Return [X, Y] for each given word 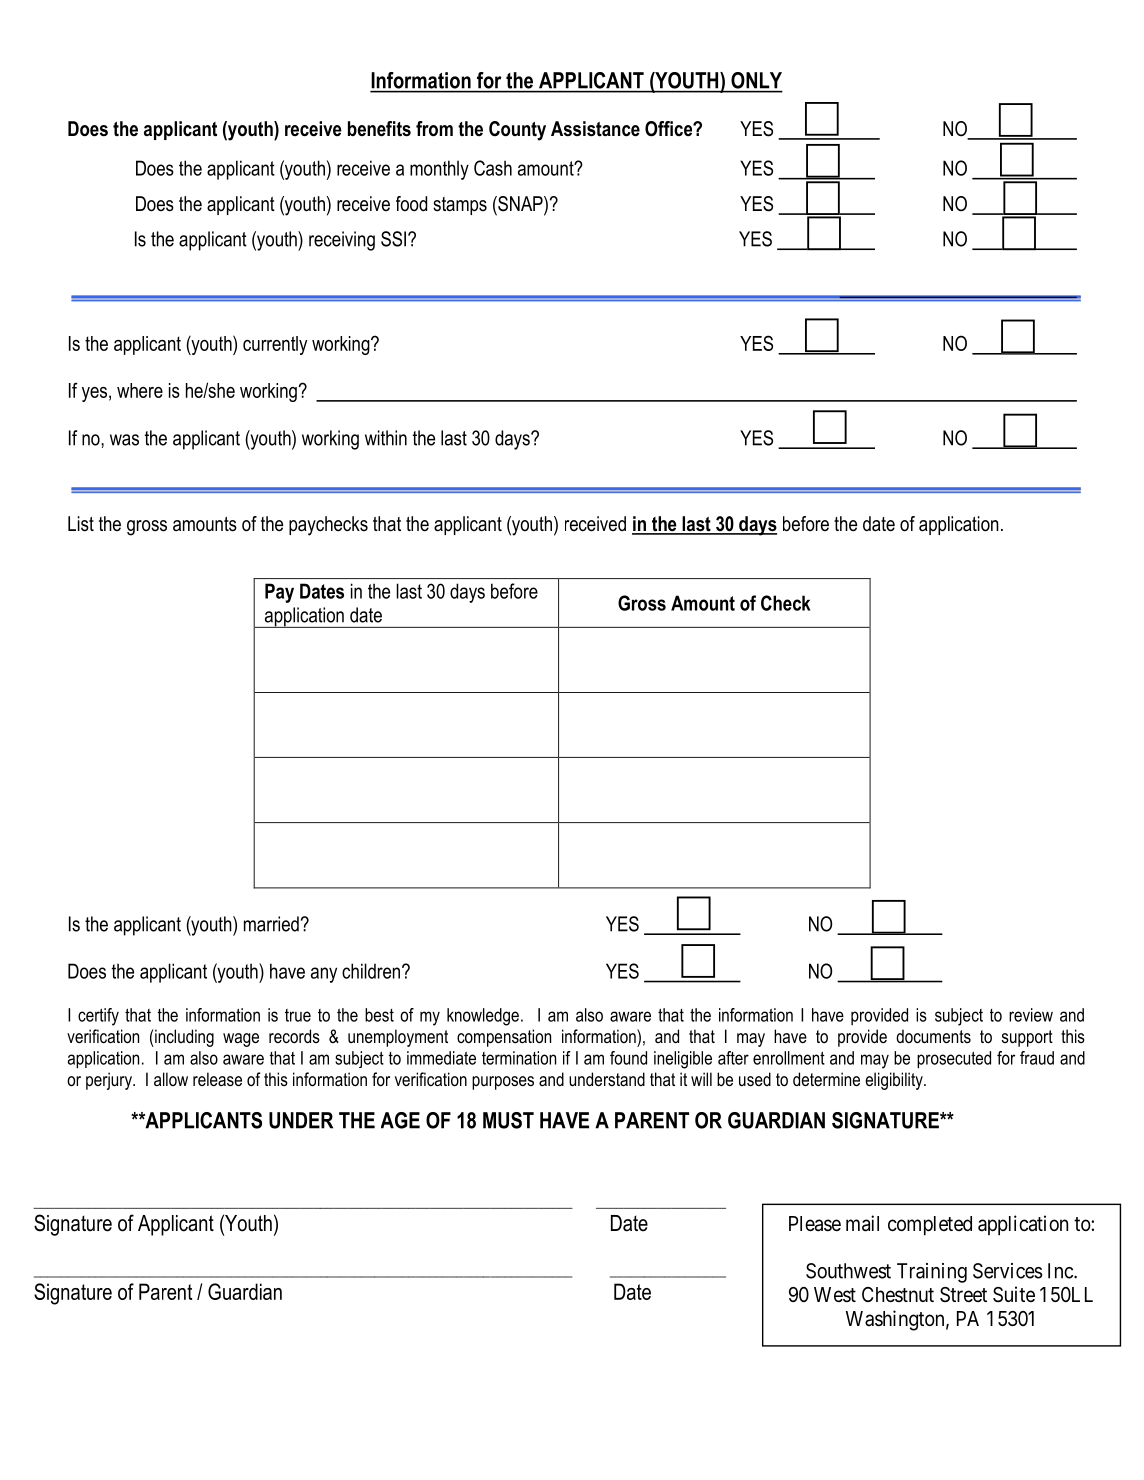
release [217, 1079]
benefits [379, 129]
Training [932, 1273]
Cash [493, 168]
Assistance [595, 129]
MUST [508, 1120]
